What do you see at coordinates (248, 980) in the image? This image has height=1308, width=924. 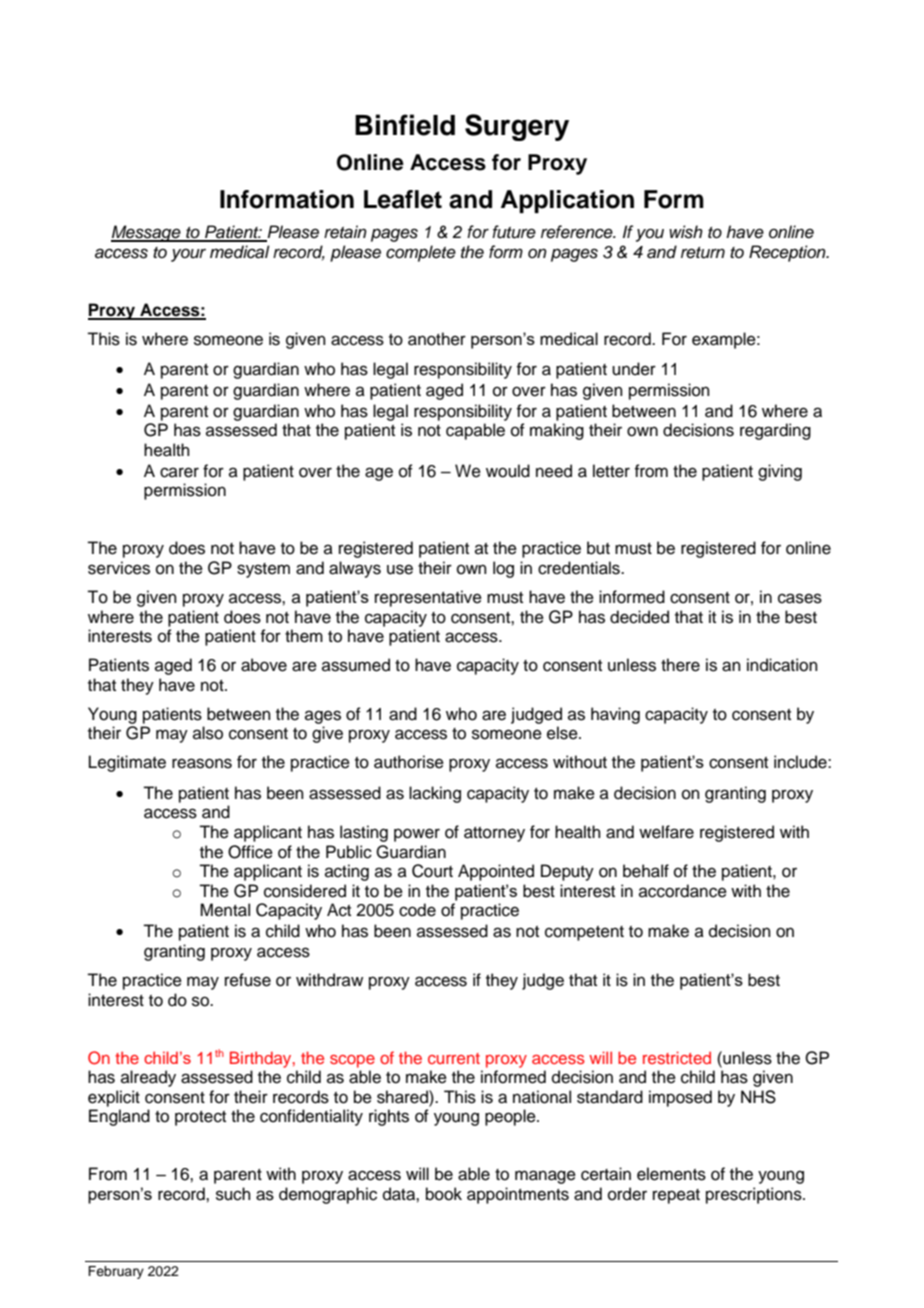 I see `refuse` at bounding box center [248, 980].
